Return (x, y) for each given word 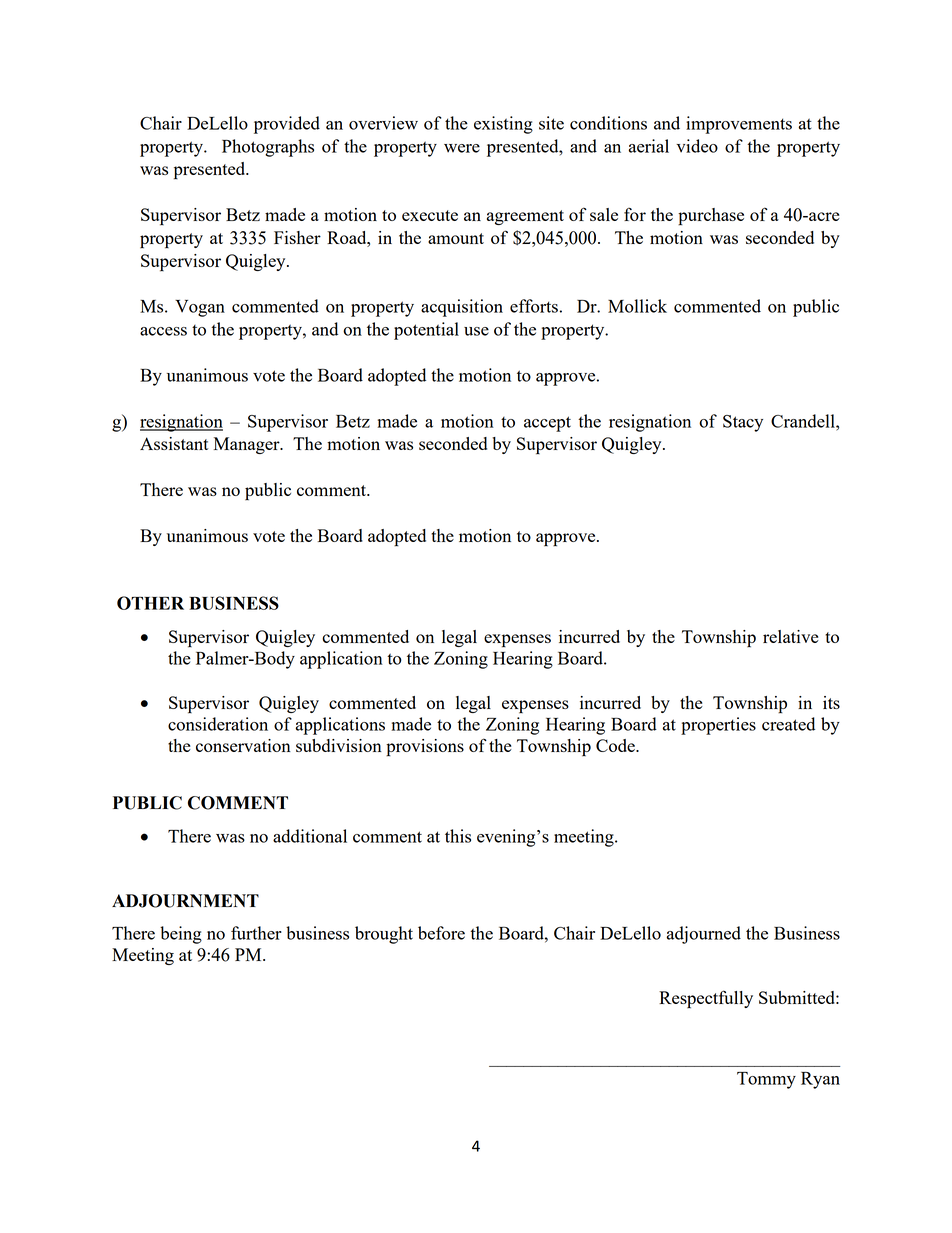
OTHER (150, 603)
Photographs (268, 148)
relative (791, 636)
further (256, 933)
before (441, 933)
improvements (739, 125)
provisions (425, 748)
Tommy (766, 1080)
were (462, 148)
